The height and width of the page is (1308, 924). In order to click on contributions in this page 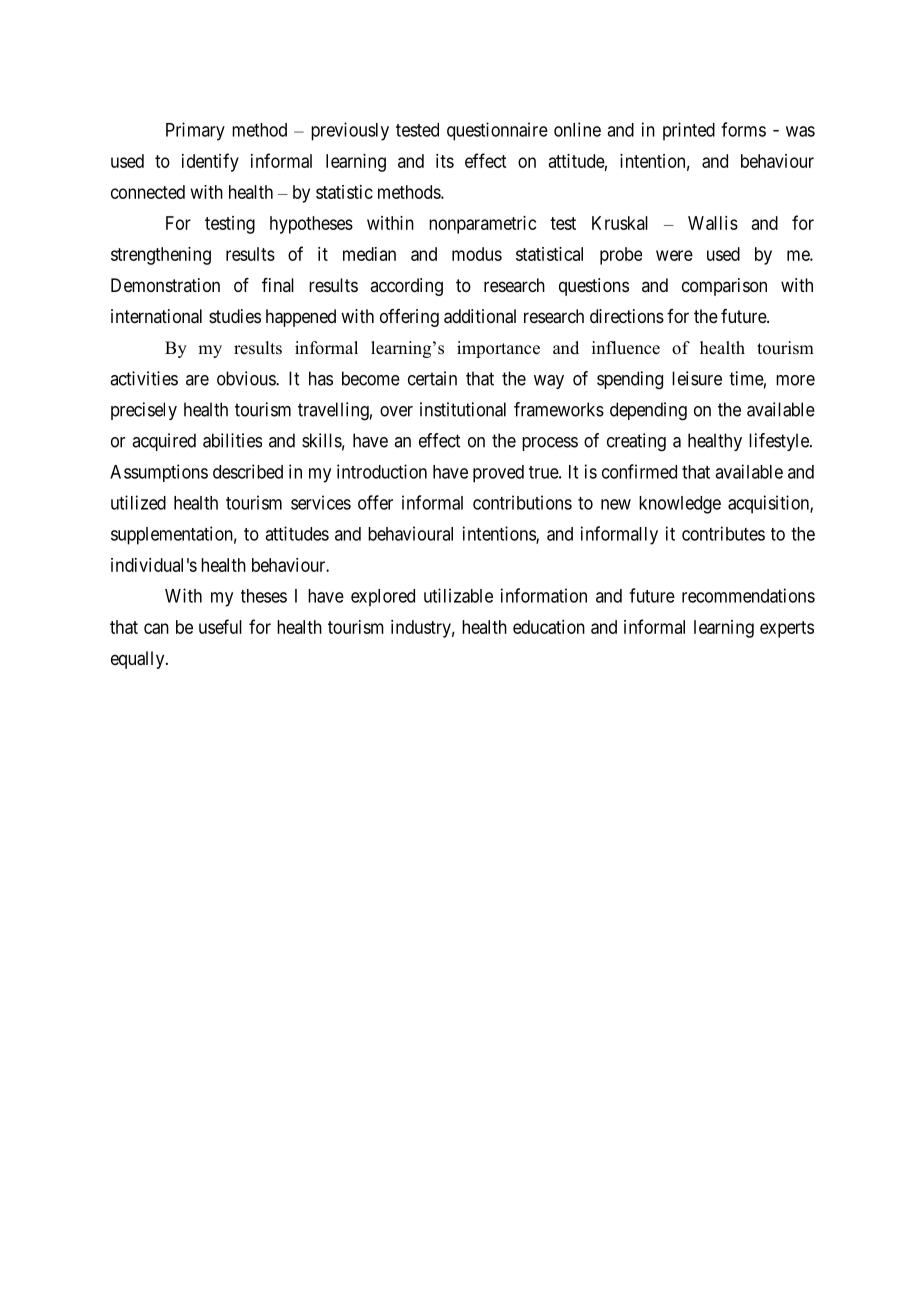, I will do `click(522, 502)`.
